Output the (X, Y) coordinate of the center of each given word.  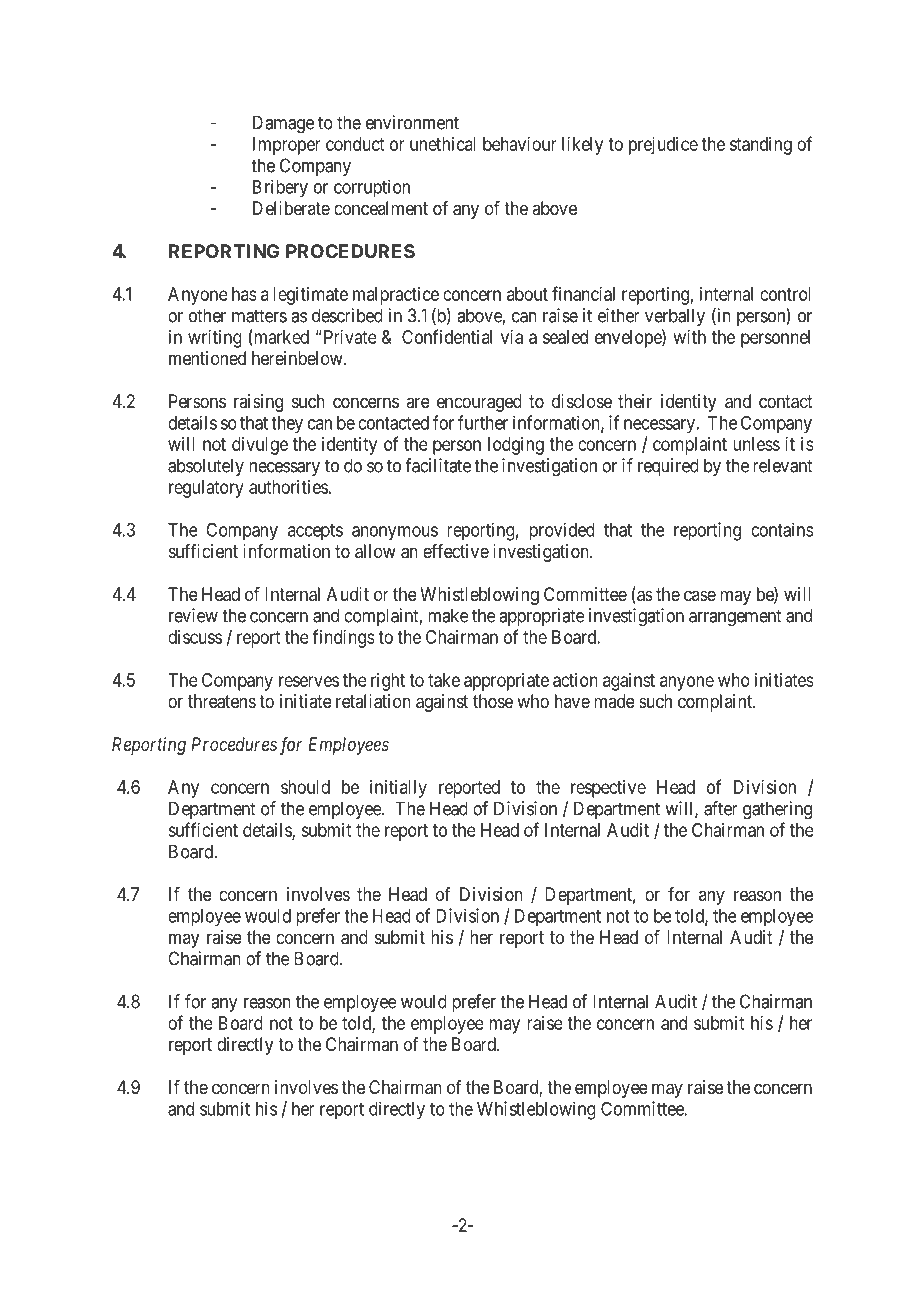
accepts (315, 532)
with (690, 337)
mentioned (207, 358)
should (305, 787)
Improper (287, 146)
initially (398, 789)
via (512, 337)
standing (761, 146)
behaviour (520, 144)
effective (456, 551)
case (700, 595)
